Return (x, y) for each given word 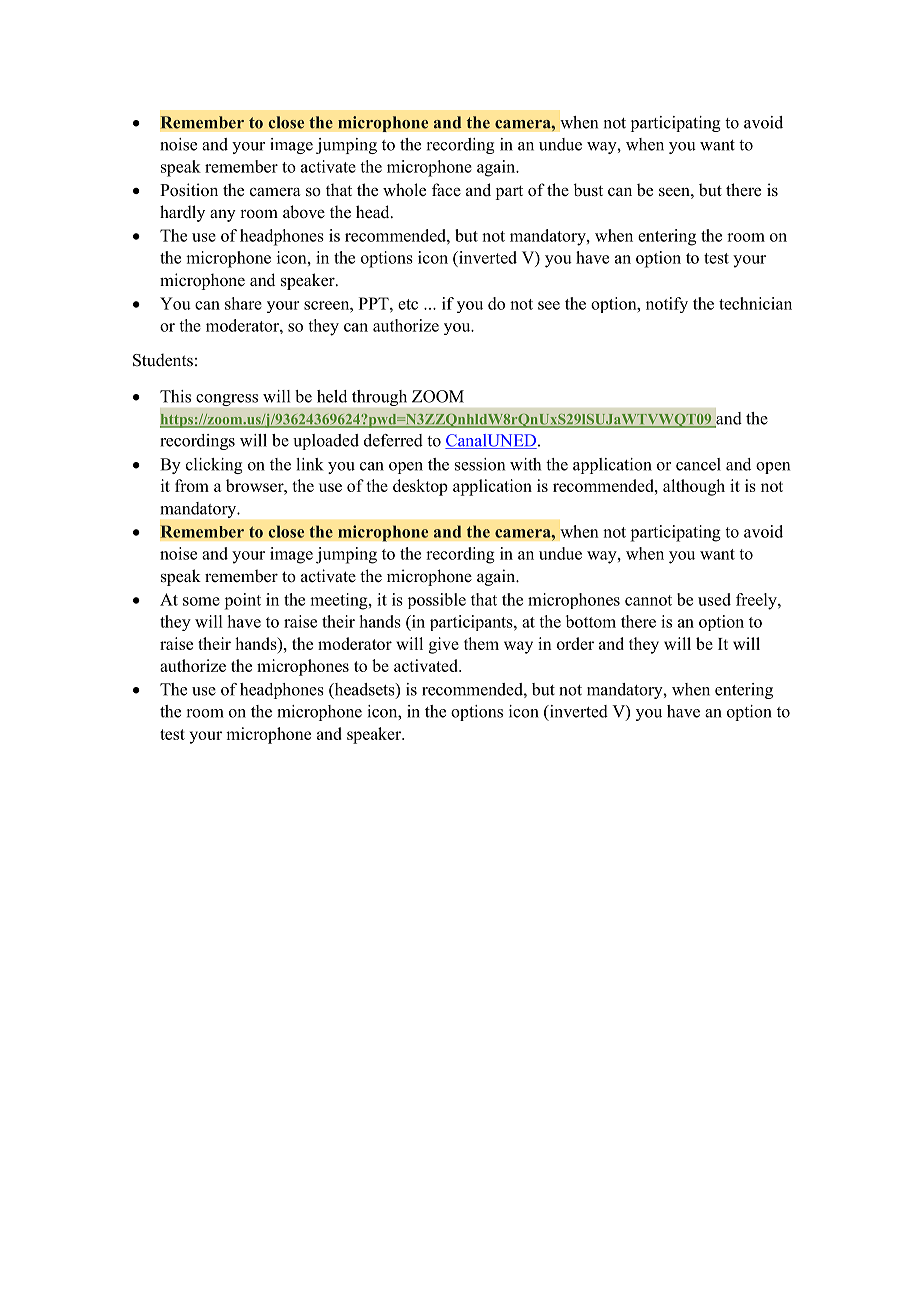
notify (667, 305)
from (192, 485)
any (223, 215)
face (446, 189)
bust (588, 190)
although (694, 487)
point (243, 601)
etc (408, 304)
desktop (420, 487)
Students (163, 360)
